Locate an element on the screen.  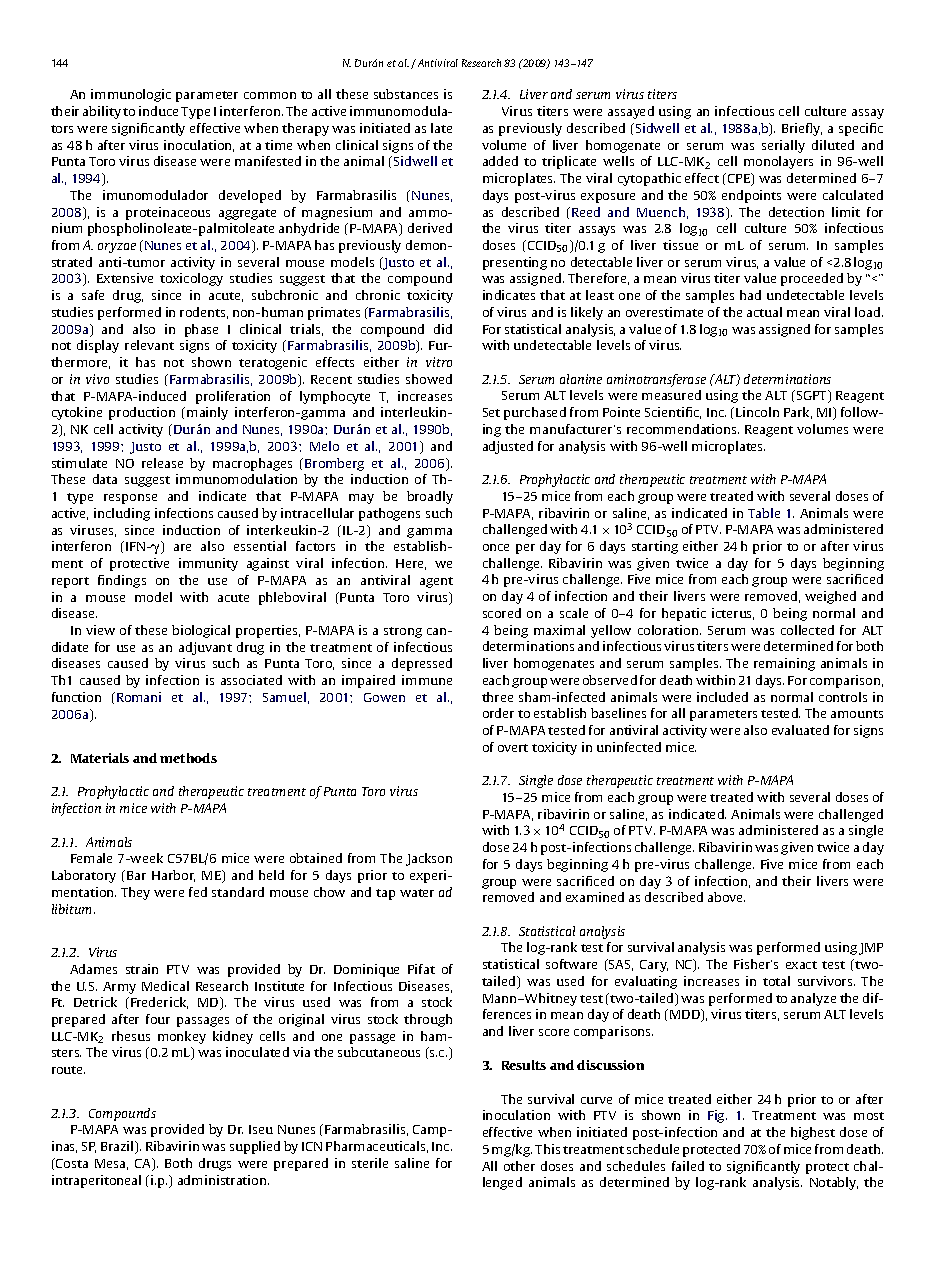
production is located at coordinates (142, 413).
